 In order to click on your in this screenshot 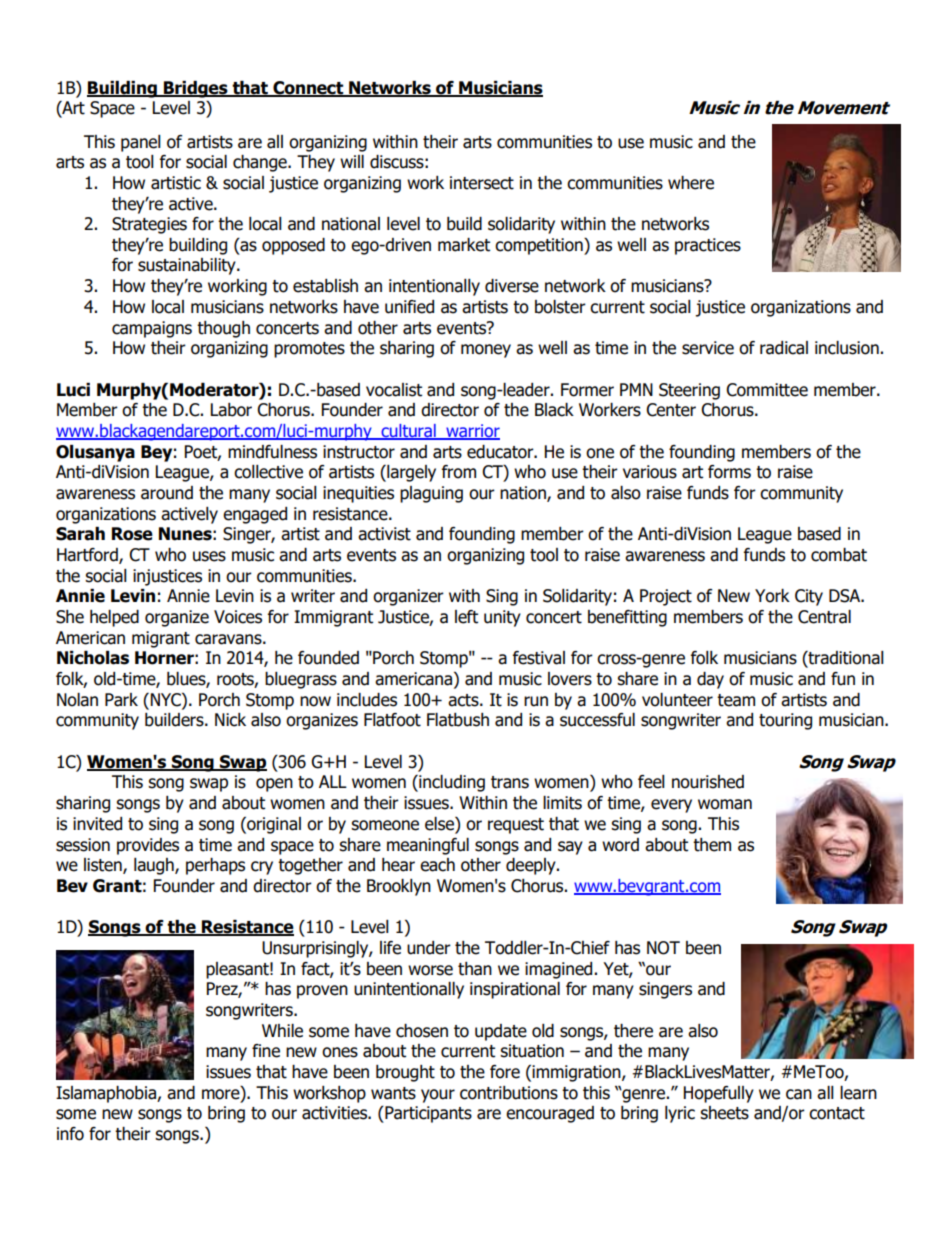, I will do `click(438, 1096)`.
